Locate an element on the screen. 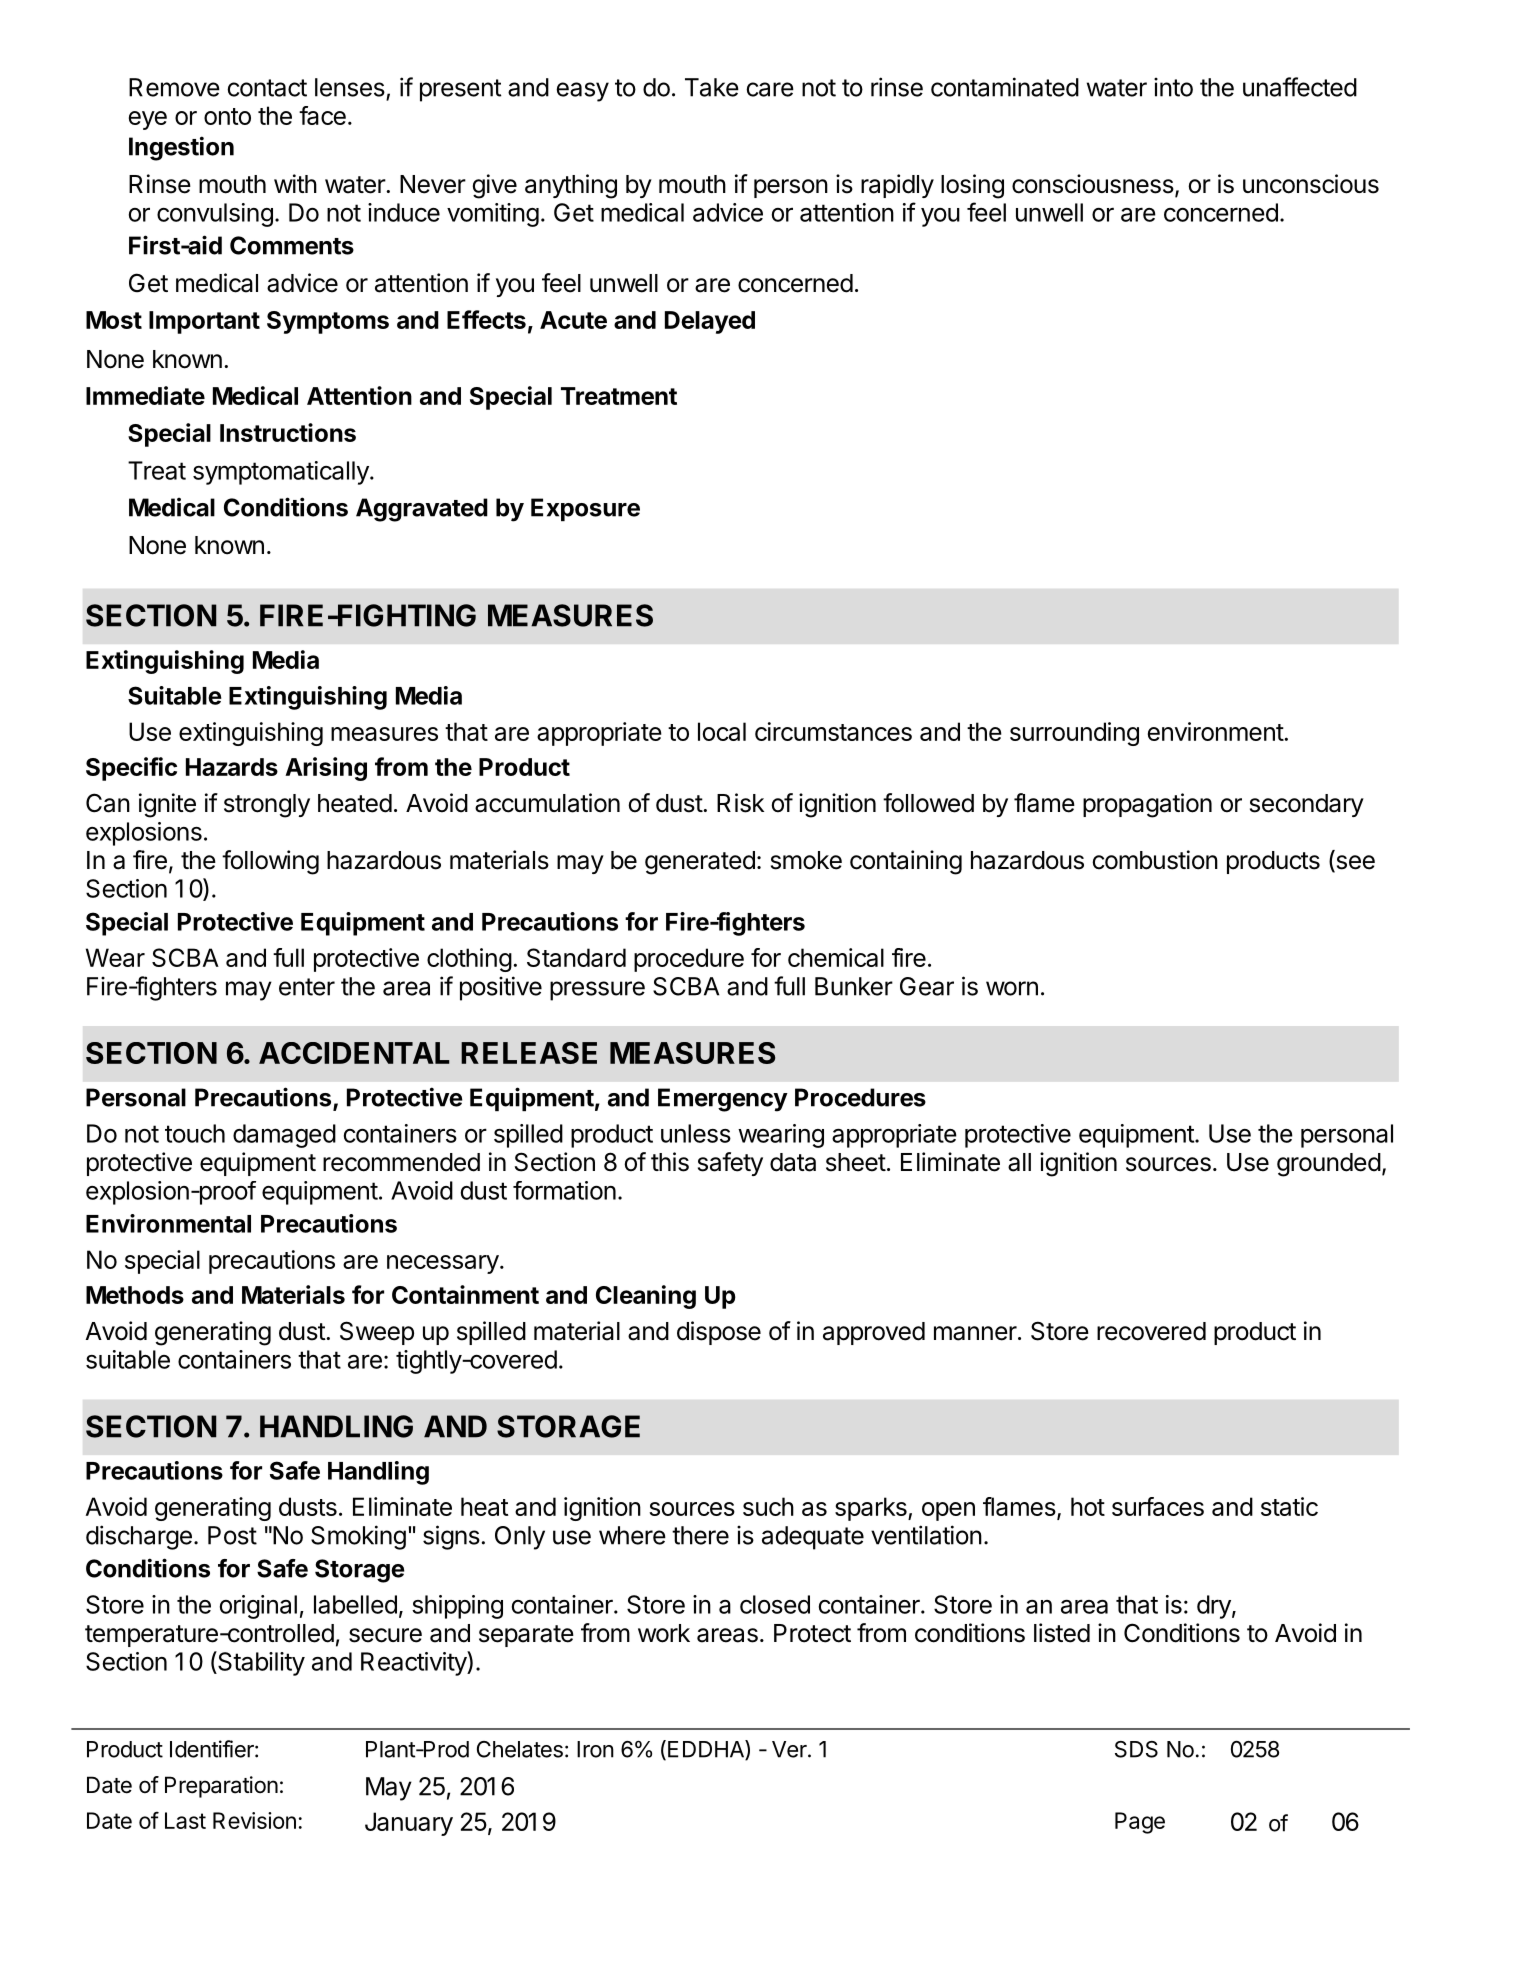 Image resolution: width=1517 pixels, height=1963 pixels. enter is located at coordinates (307, 987).
